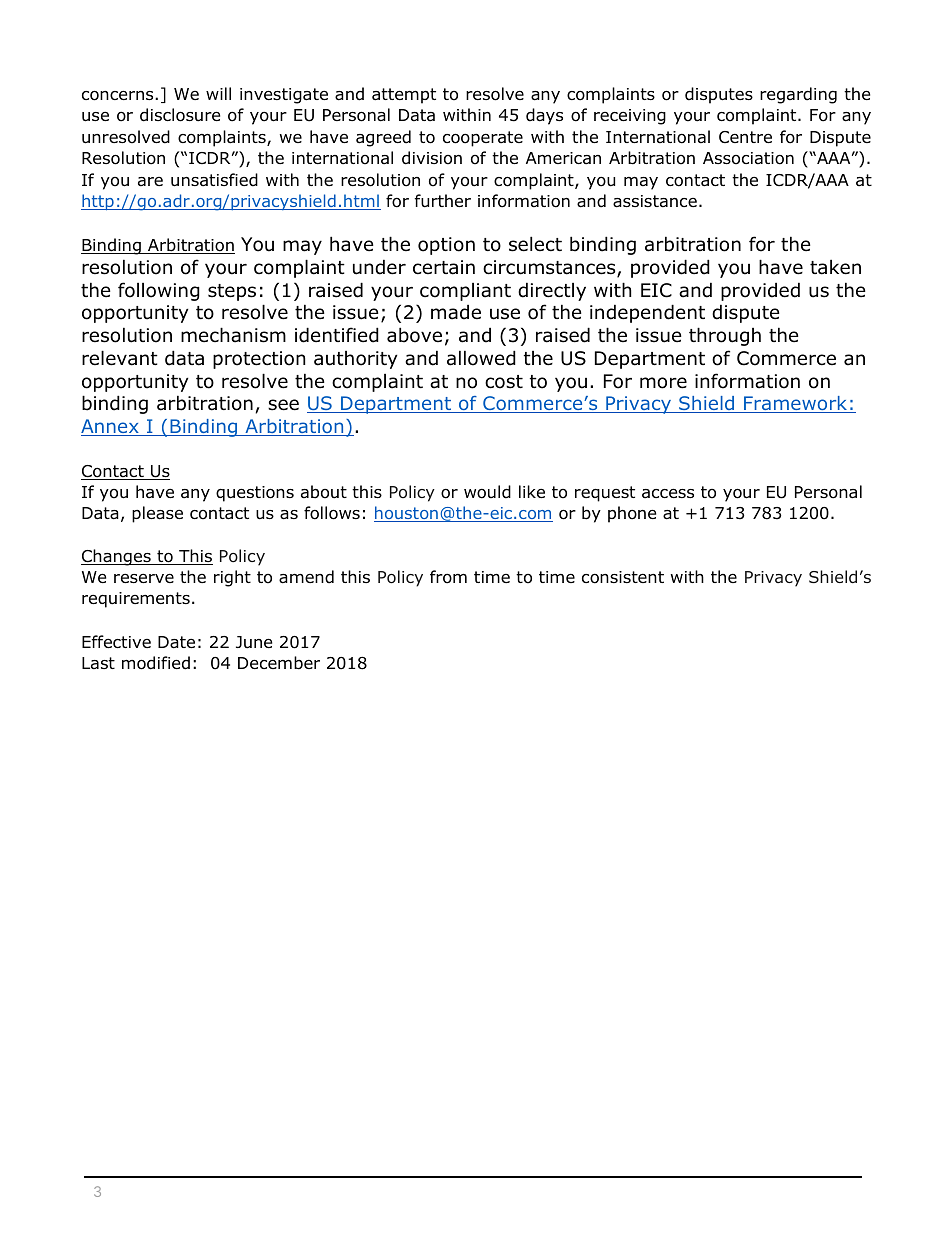 The height and width of the page is (1233, 952). What do you see at coordinates (176, 642) in the page?
I see `Date` at bounding box center [176, 642].
